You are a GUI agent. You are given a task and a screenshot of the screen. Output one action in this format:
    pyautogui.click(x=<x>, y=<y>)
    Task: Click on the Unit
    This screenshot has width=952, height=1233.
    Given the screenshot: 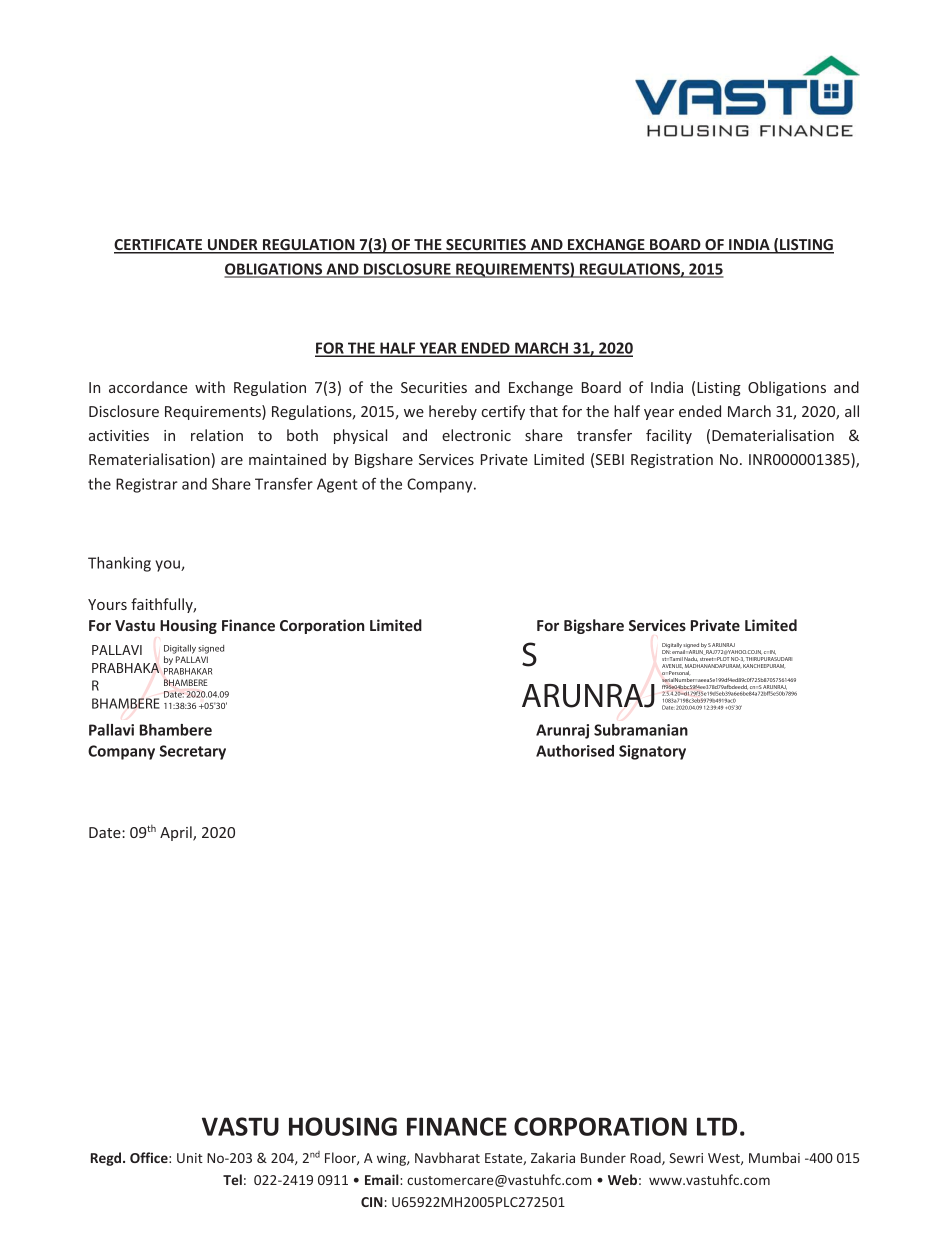 What is the action you would take?
    pyautogui.click(x=190, y=1158)
